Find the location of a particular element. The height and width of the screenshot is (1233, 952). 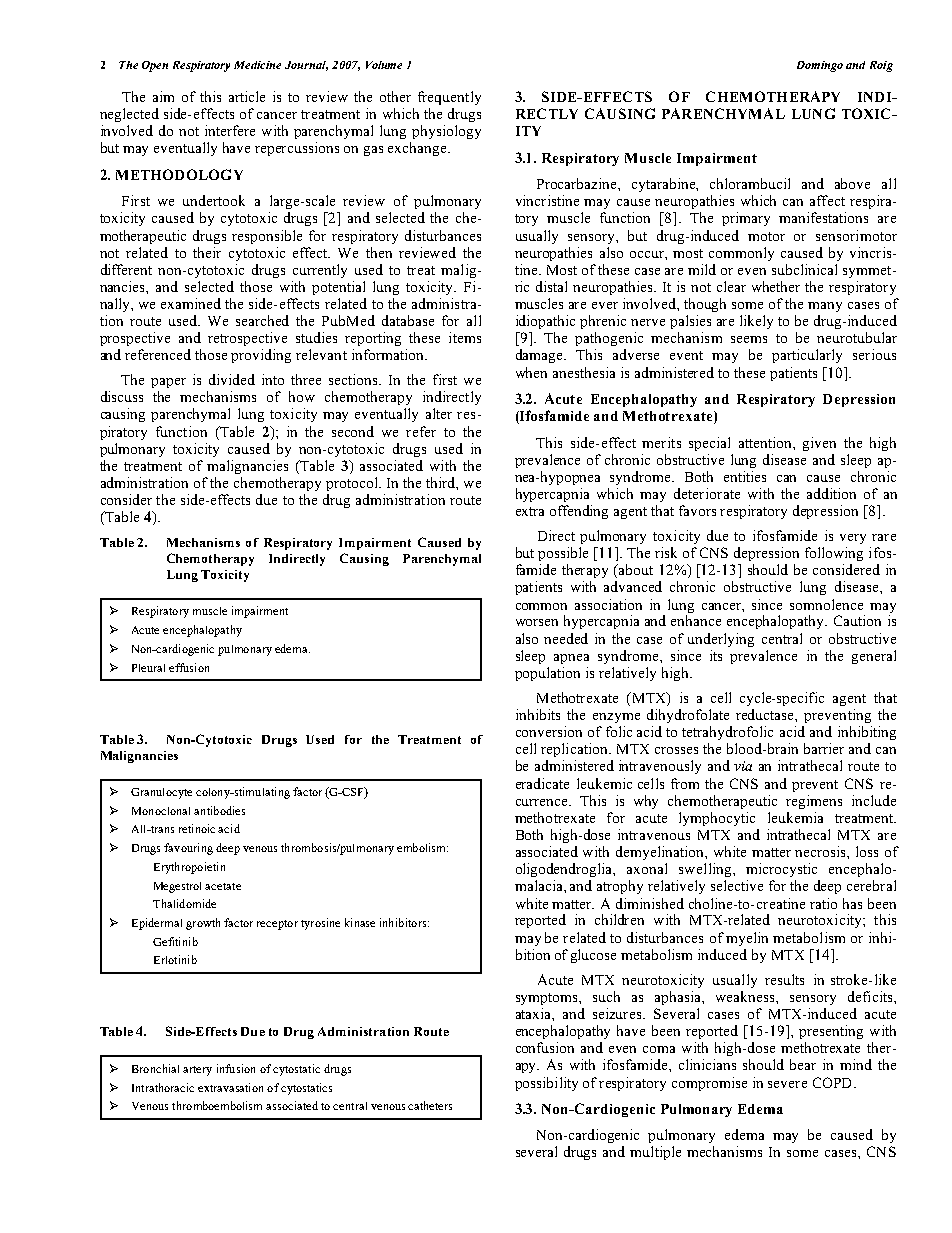

possibility is located at coordinates (546, 1084).
